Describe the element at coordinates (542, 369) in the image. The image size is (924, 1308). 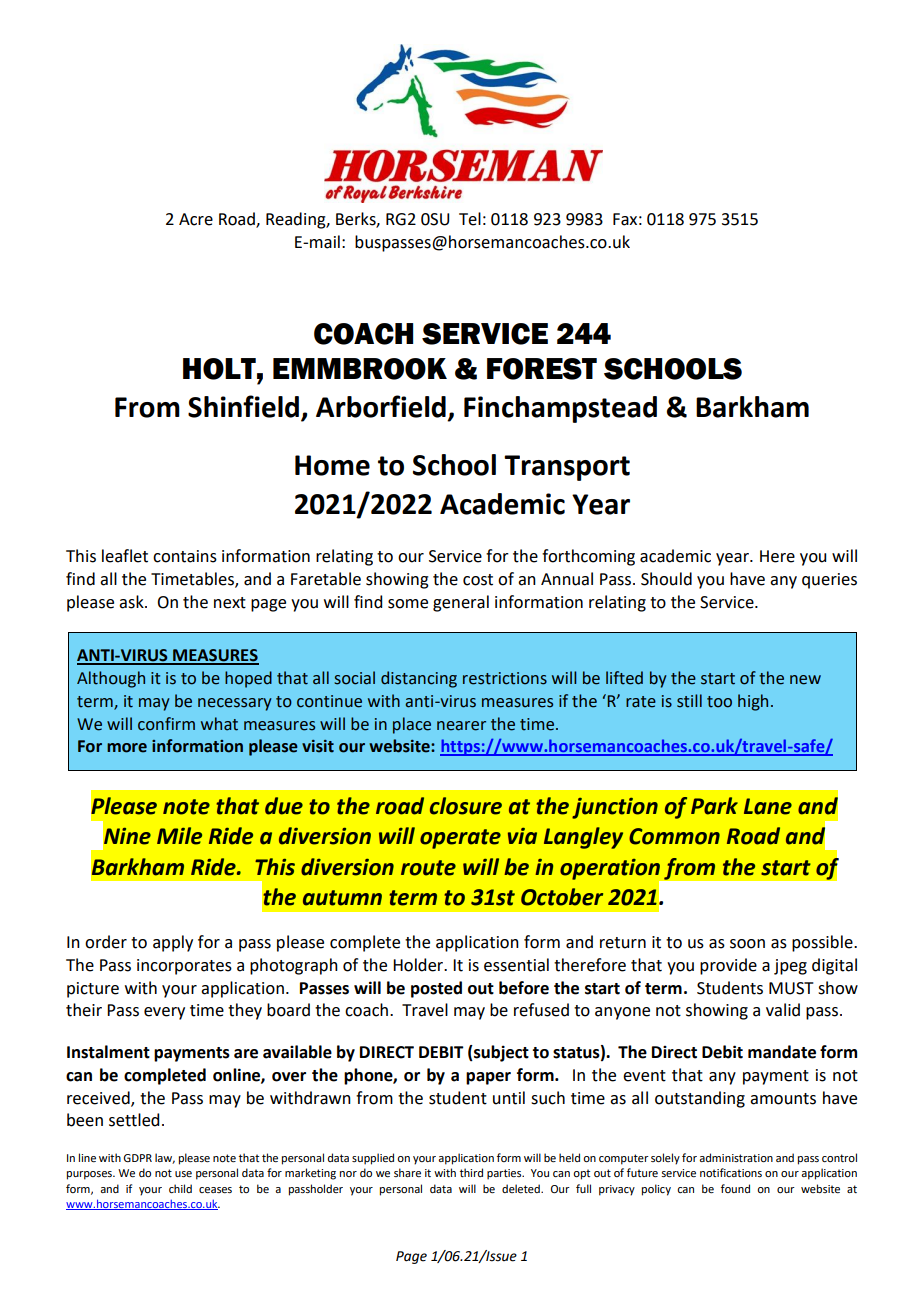
I see `FOREST` at that location.
